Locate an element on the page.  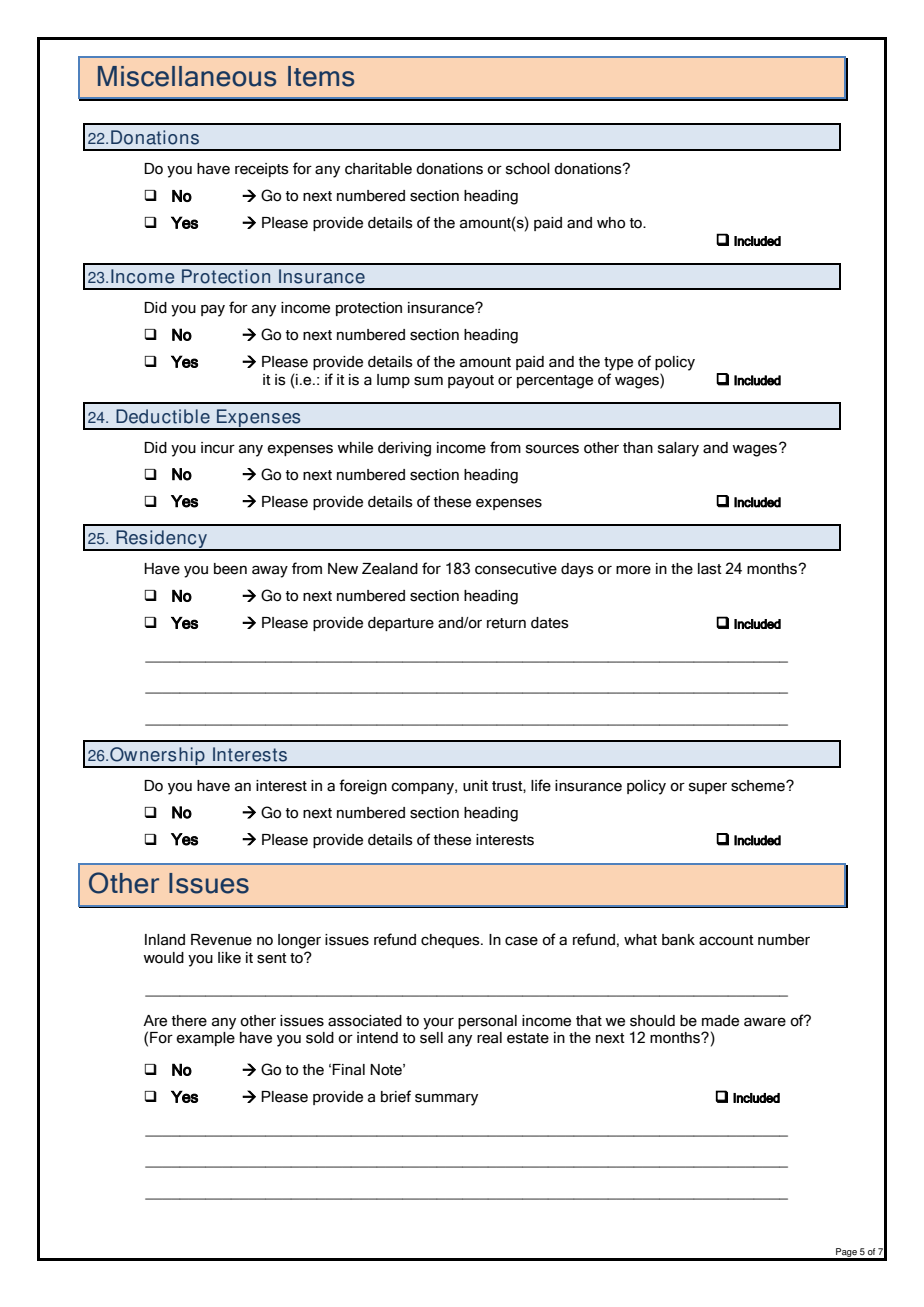
Miscellaneous is located at coordinates (187, 76).
